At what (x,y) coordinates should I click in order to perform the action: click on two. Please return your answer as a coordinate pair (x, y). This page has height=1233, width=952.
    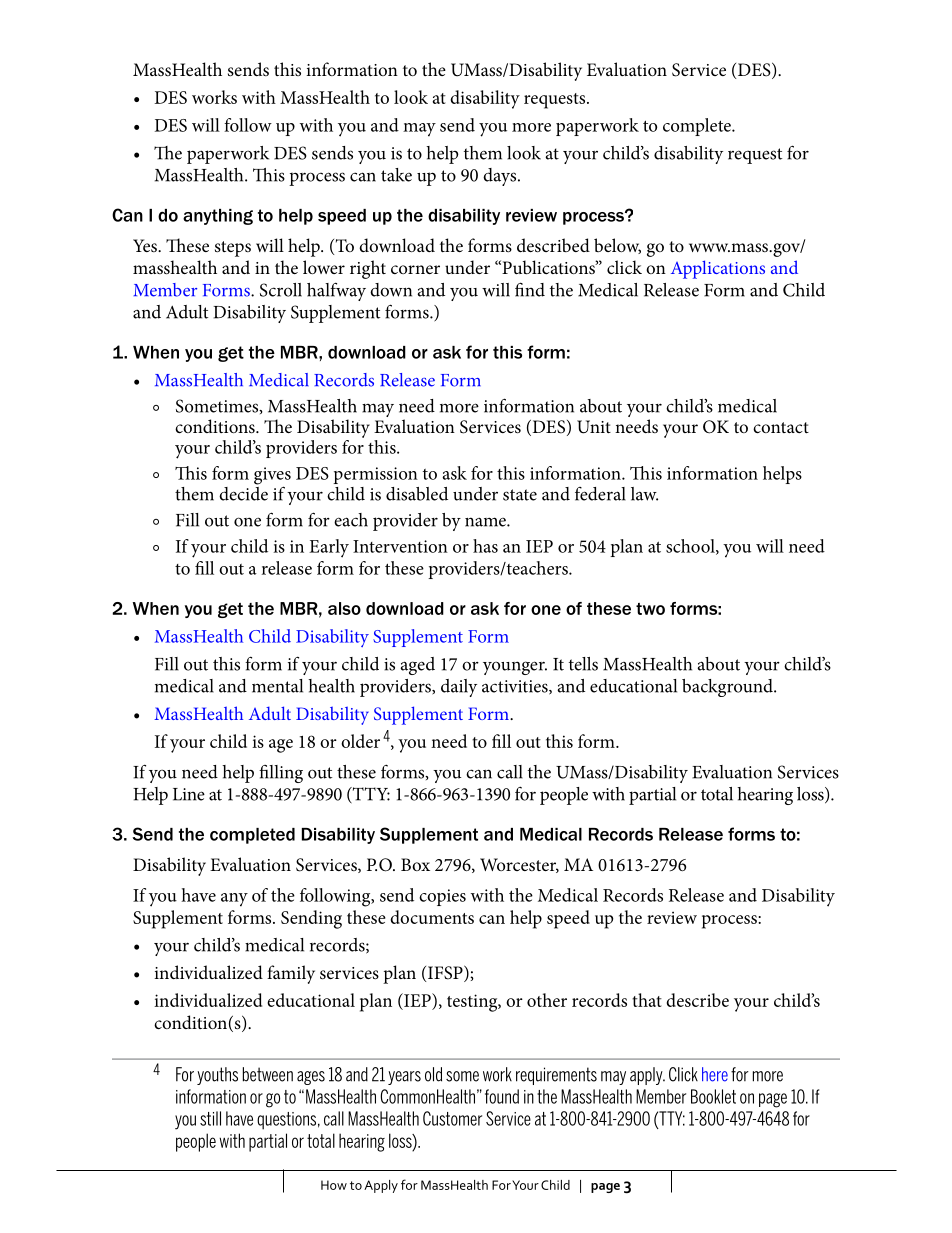
    Looking at the image, I should click on (650, 609).
